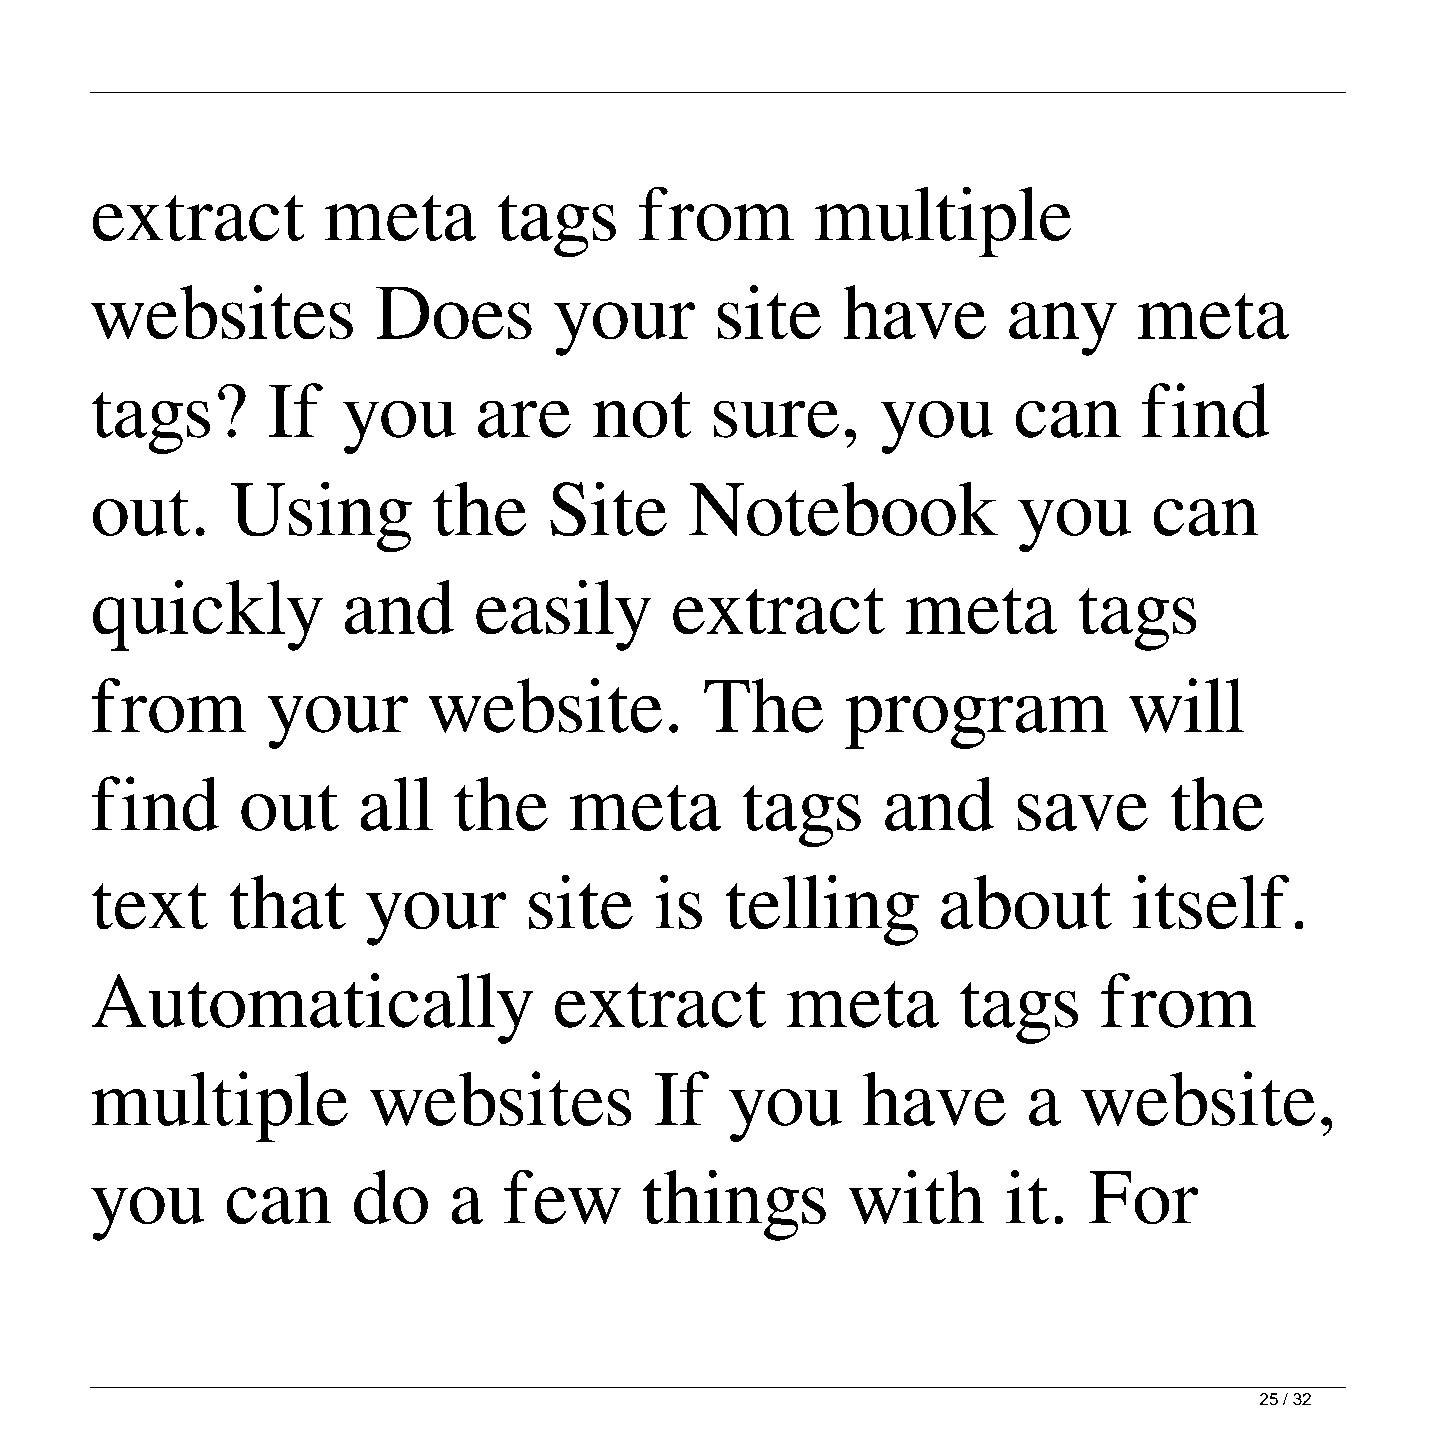  What do you see at coordinates (1186, 705) in the document?
I see `will` at bounding box center [1186, 705].
